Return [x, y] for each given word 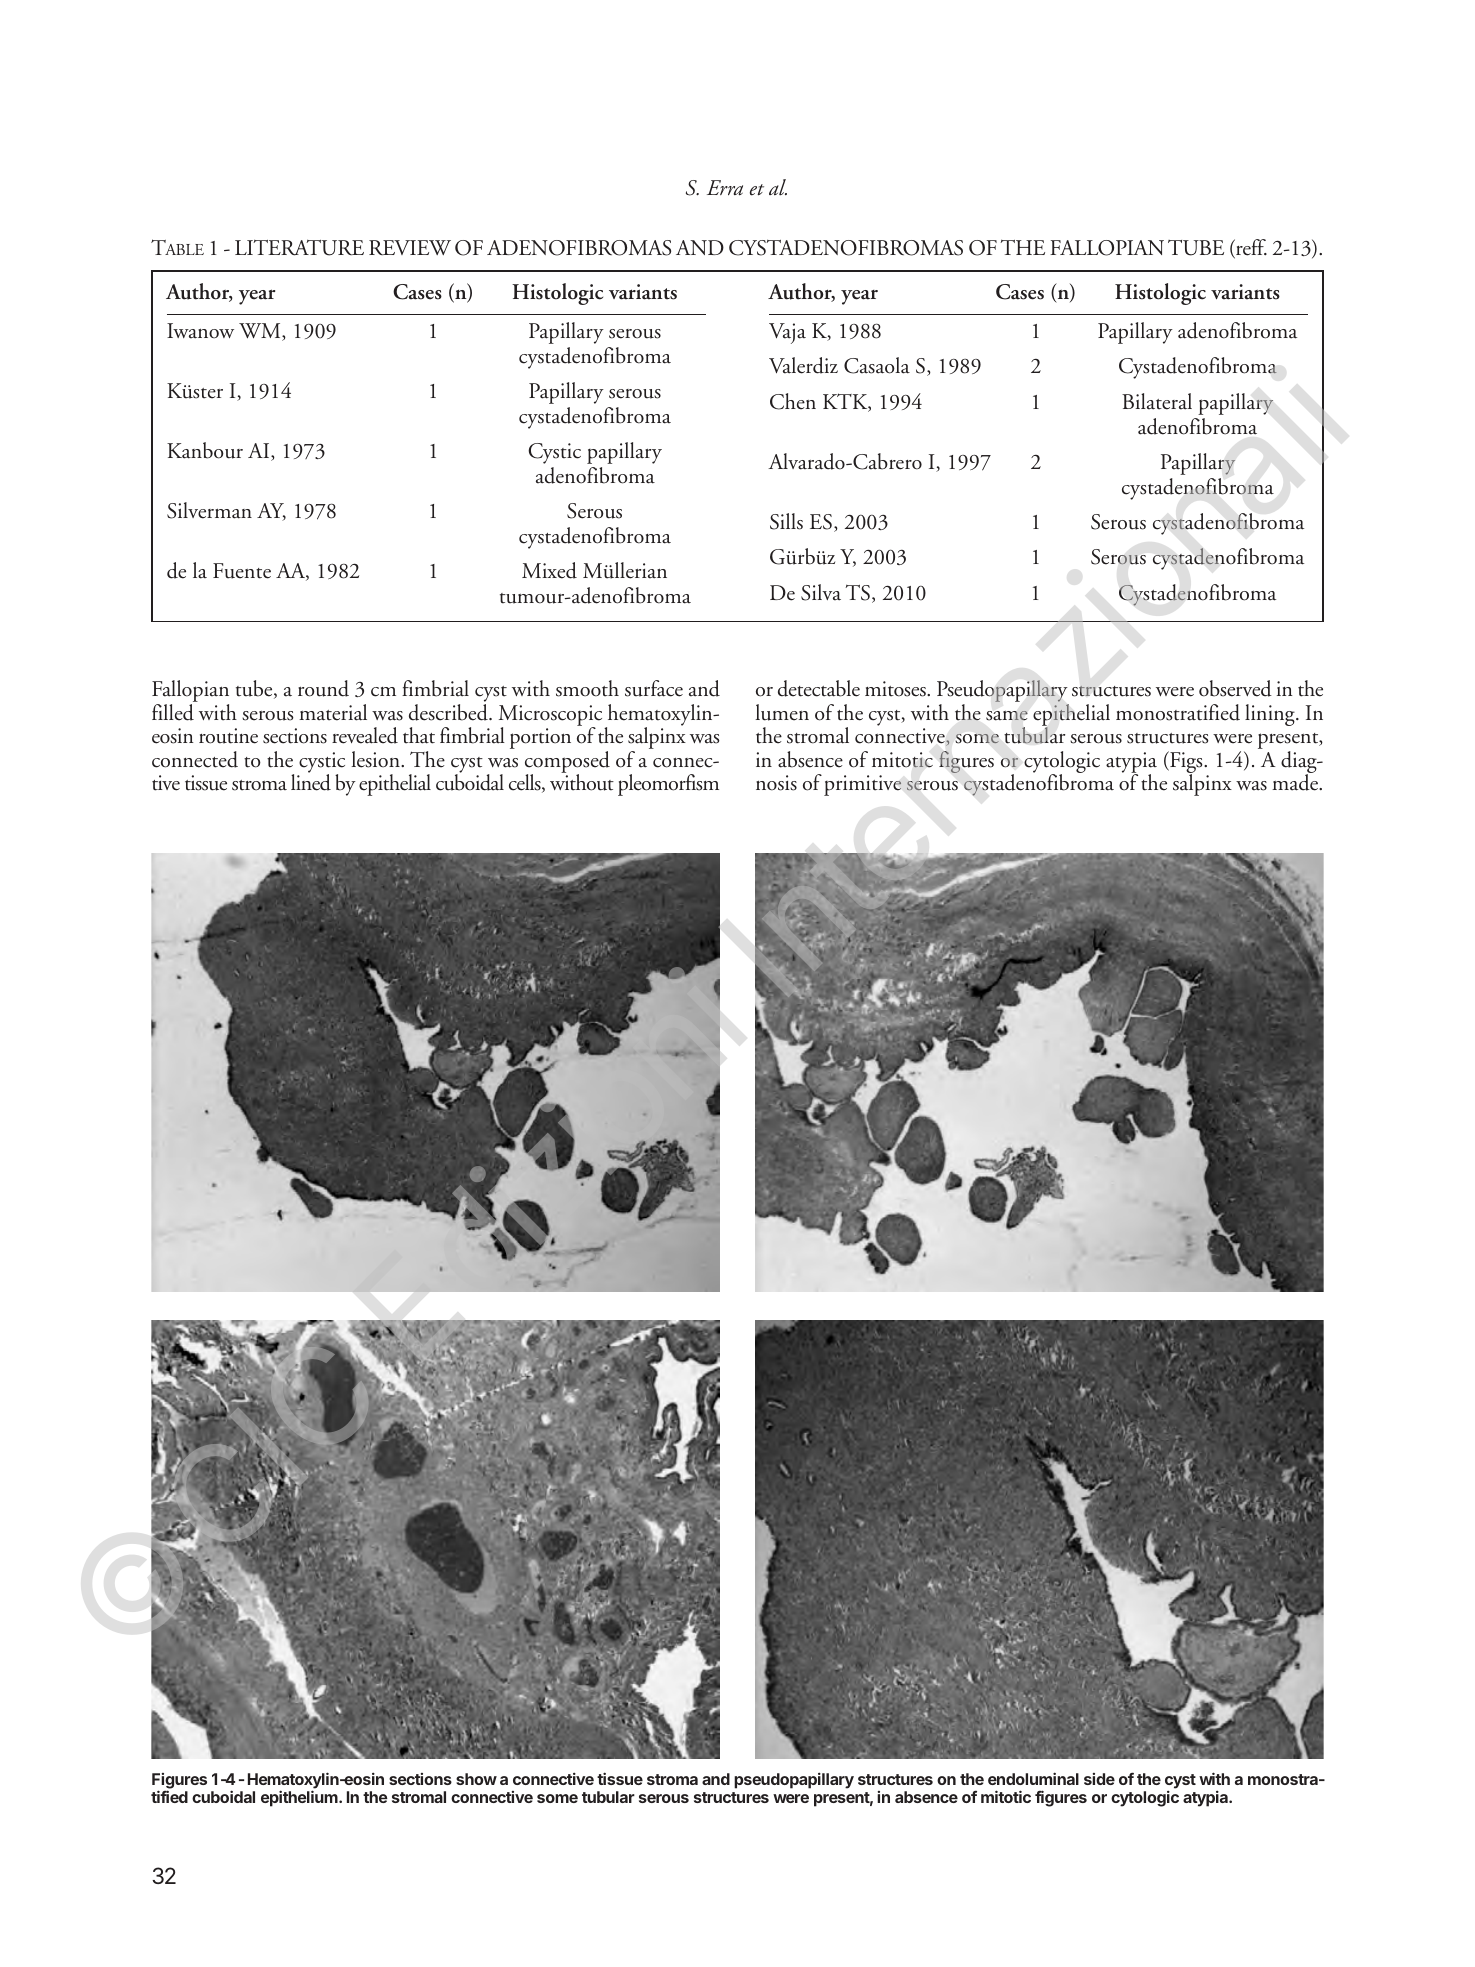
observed [1235, 688]
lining [1271, 715]
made [1296, 781]
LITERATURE [299, 248]
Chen [793, 401]
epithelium [300, 1798]
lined [311, 781]
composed [567, 763]
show [476, 1779]
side [1099, 1779]
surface [654, 688]
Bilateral [1157, 401]
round [323, 688]
